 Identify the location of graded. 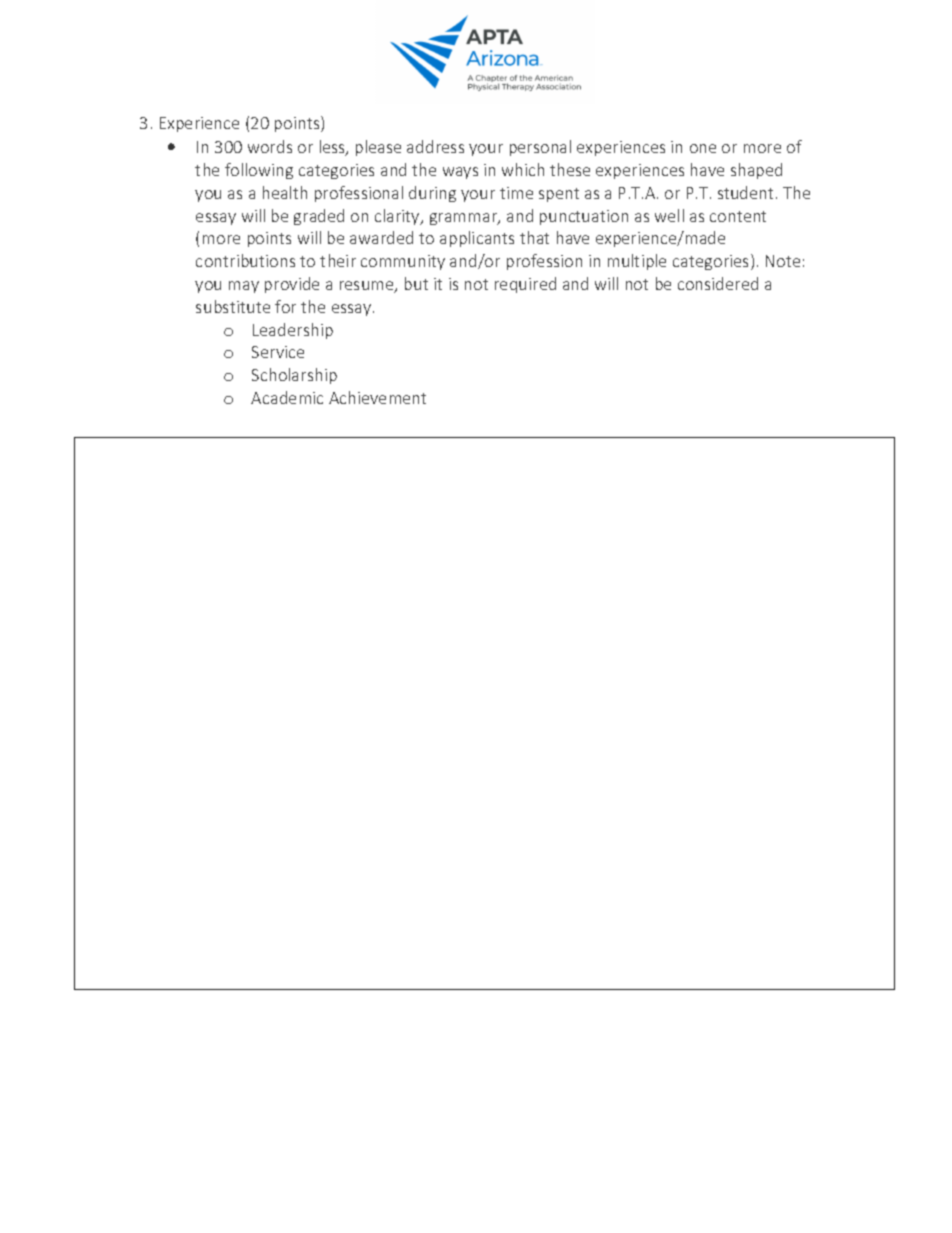
(319, 217).
